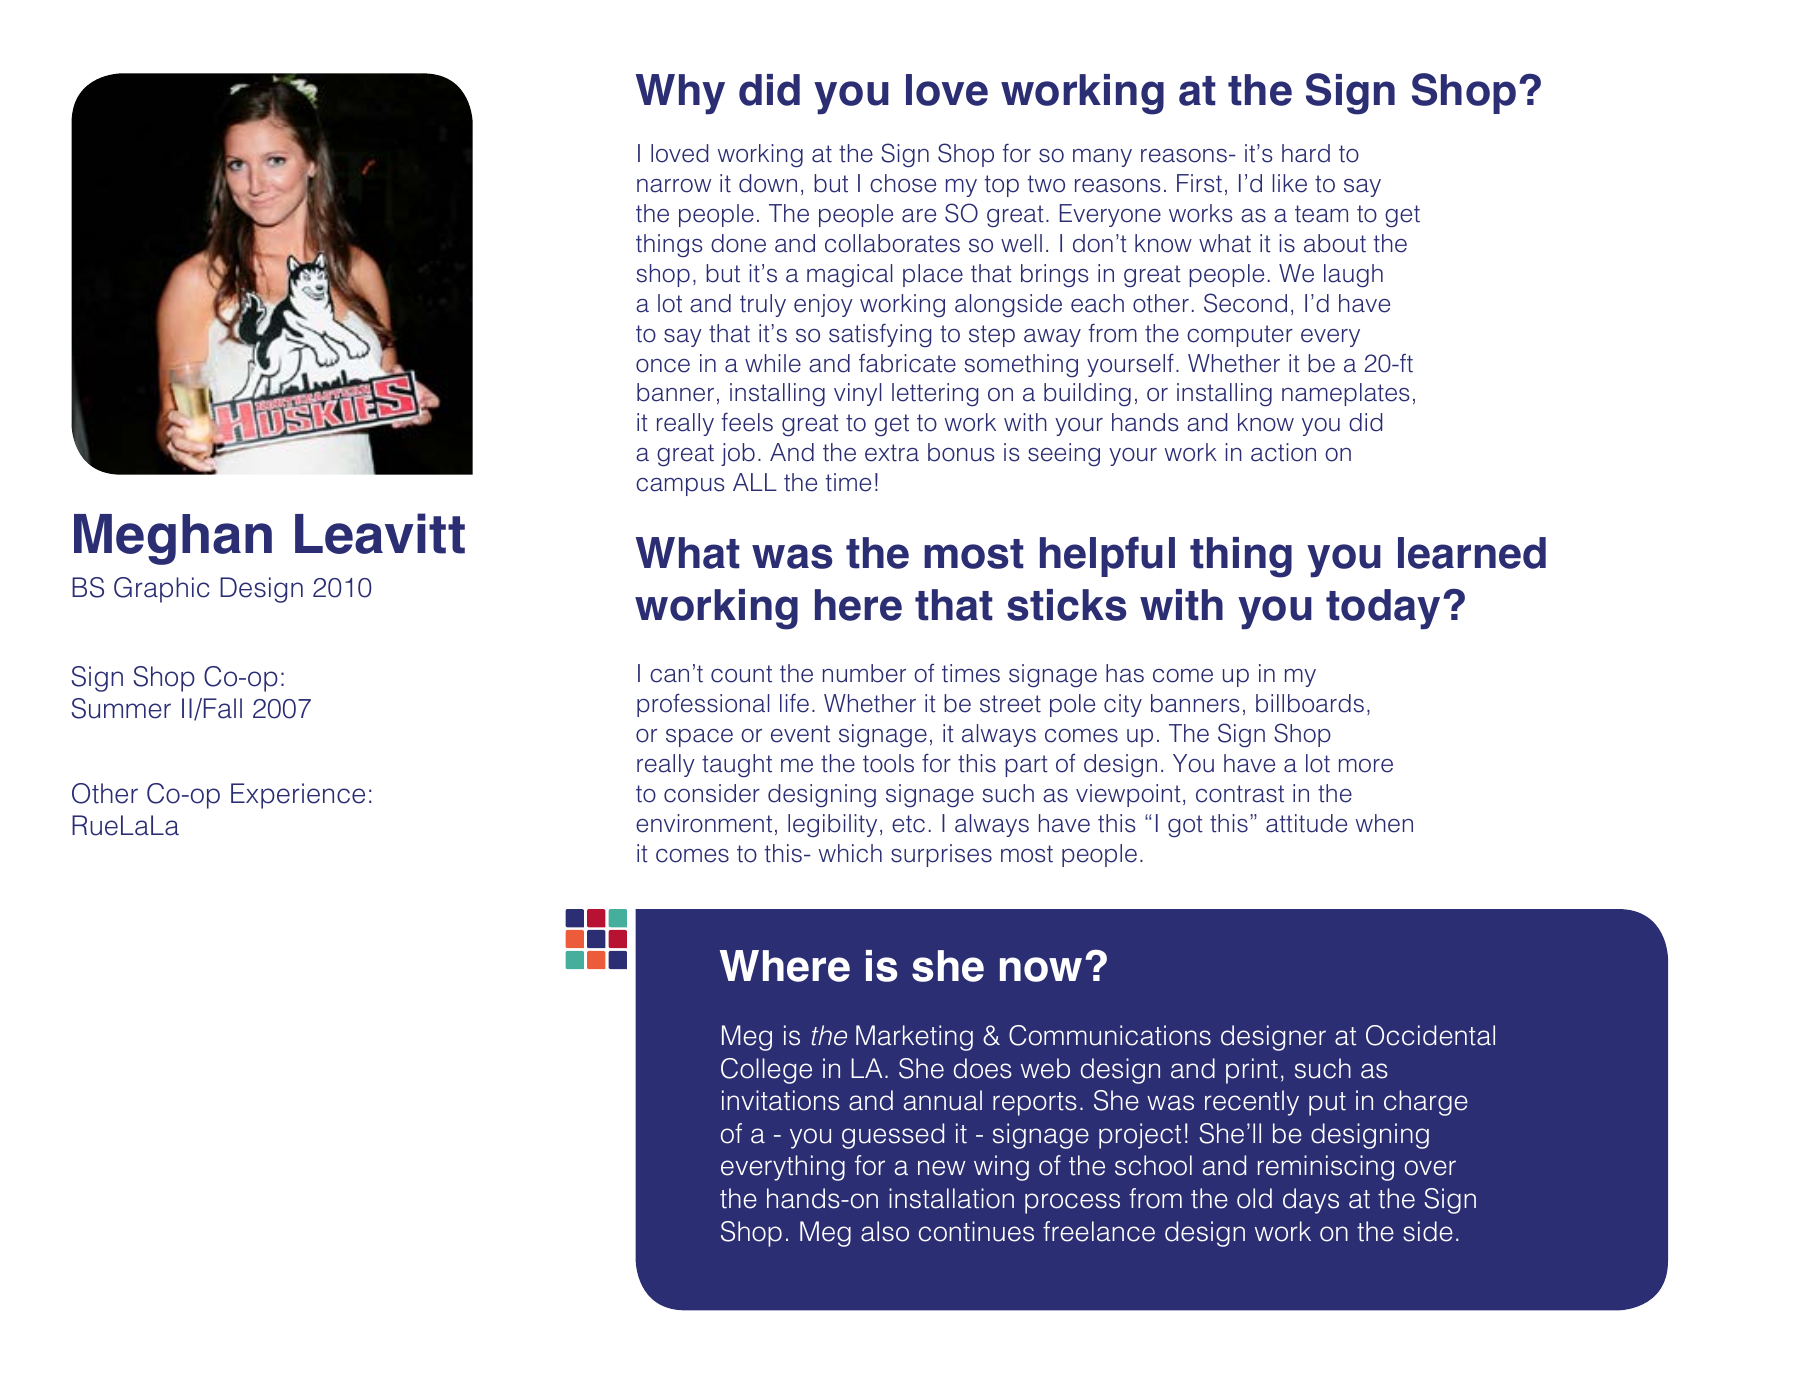 The width and height of the screenshot is (1793, 1386). What do you see at coordinates (1311, 1201) in the screenshot?
I see `days` at bounding box center [1311, 1201].
